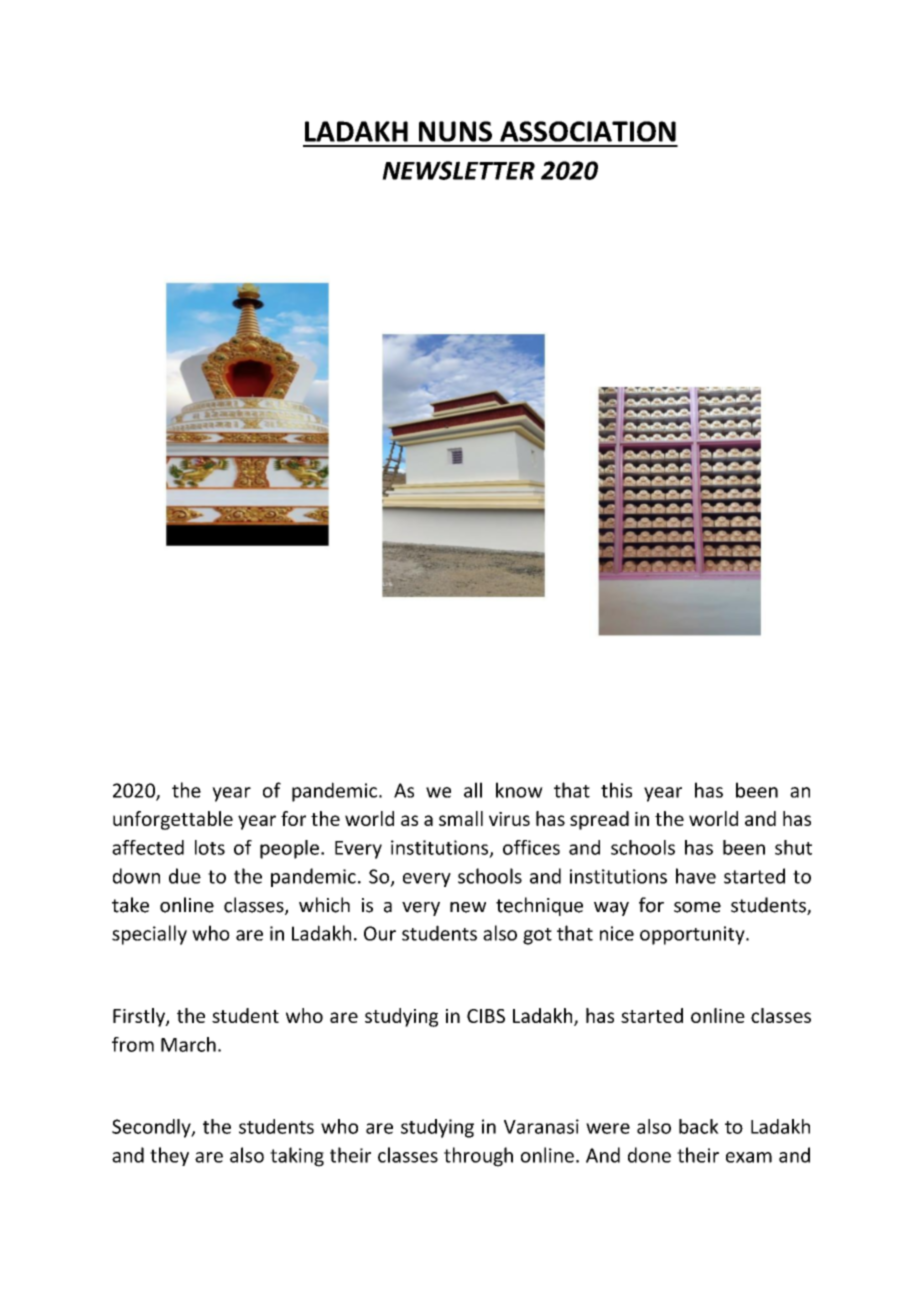 The image size is (924, 1308). Describe the element at coordinates (696, 876) in the screenshot. I see `have` at that location.
